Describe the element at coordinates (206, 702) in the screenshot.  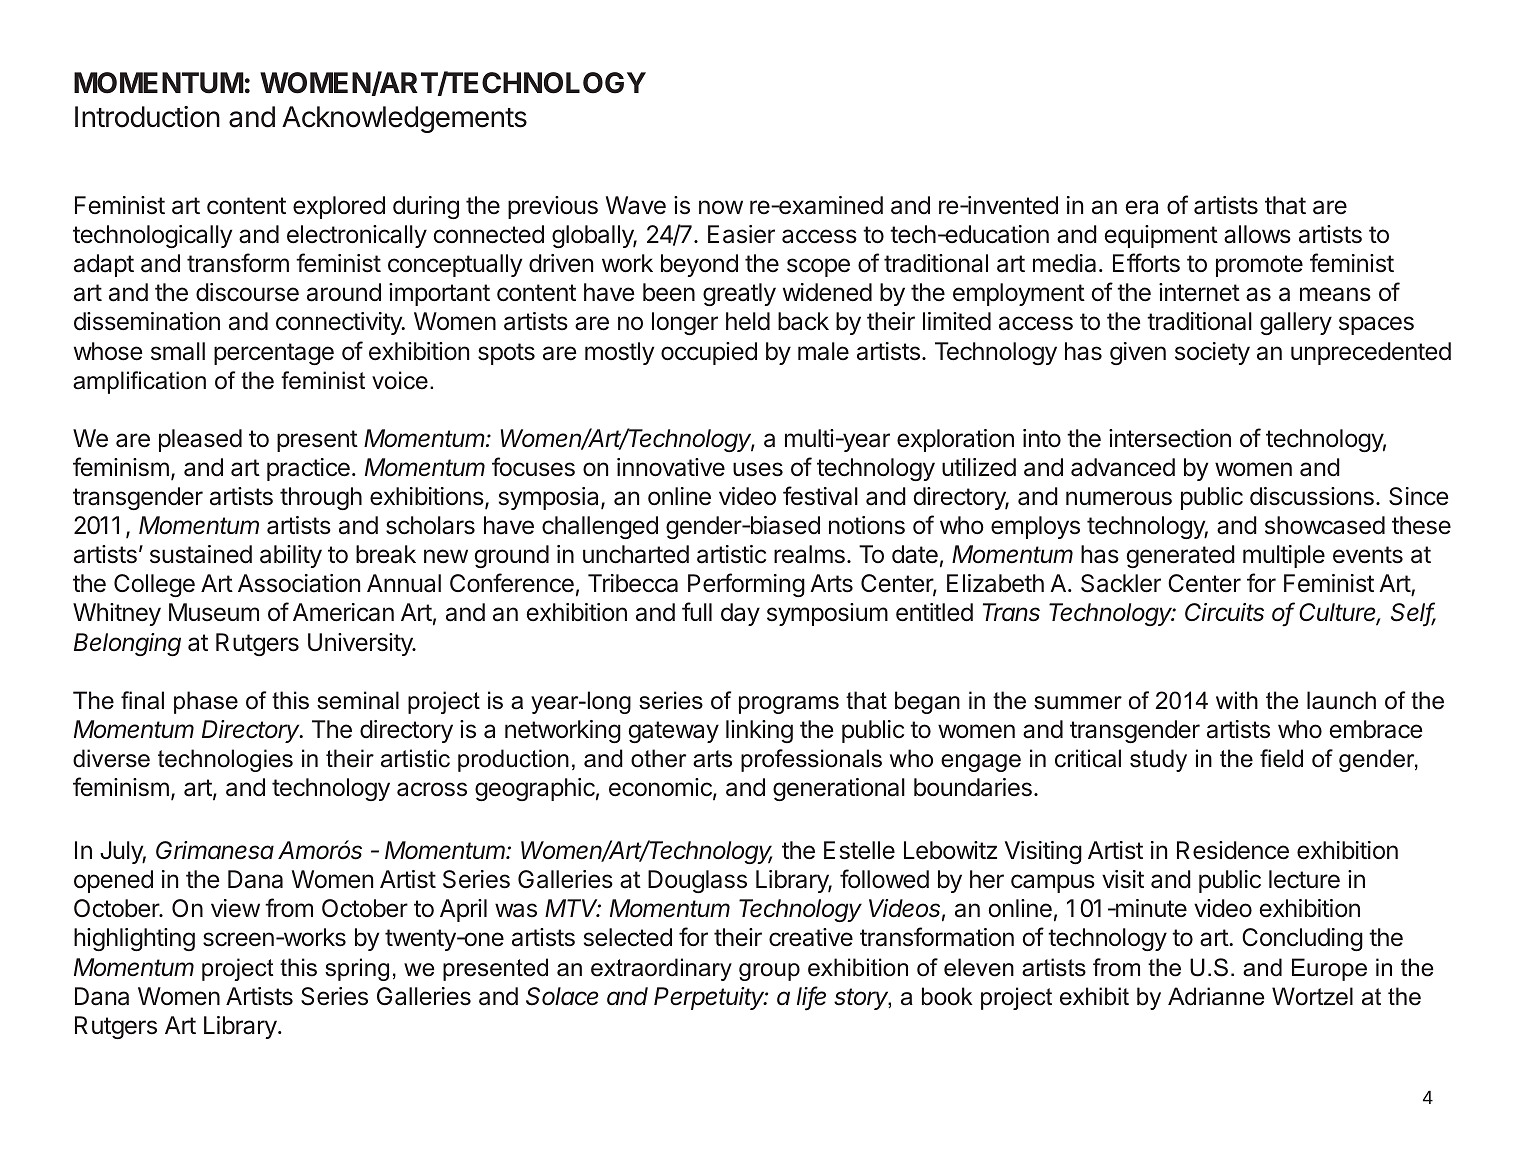
I see `phase` at that location.
